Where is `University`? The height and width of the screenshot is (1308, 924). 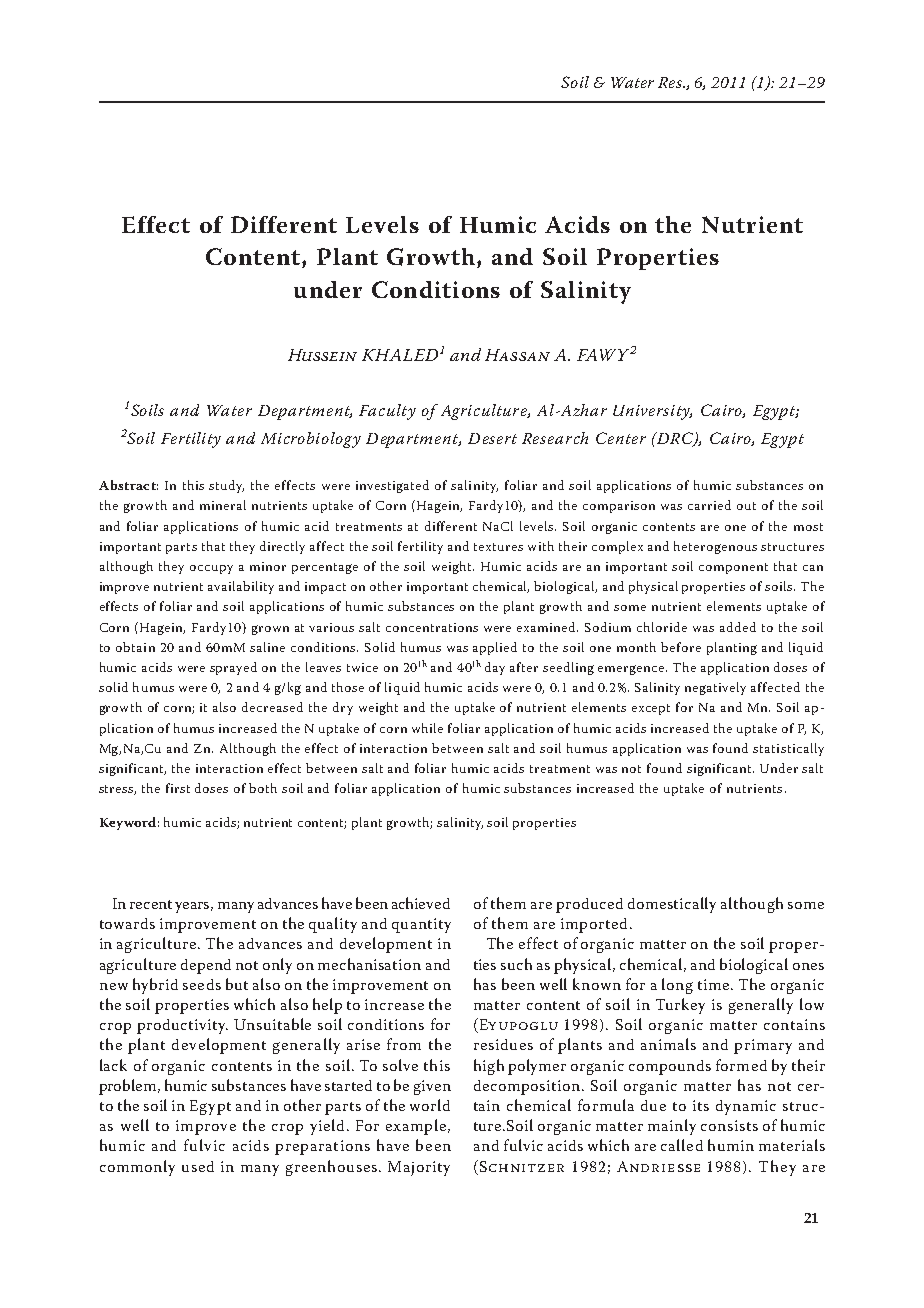 University is located at coordinates (652, 412).
